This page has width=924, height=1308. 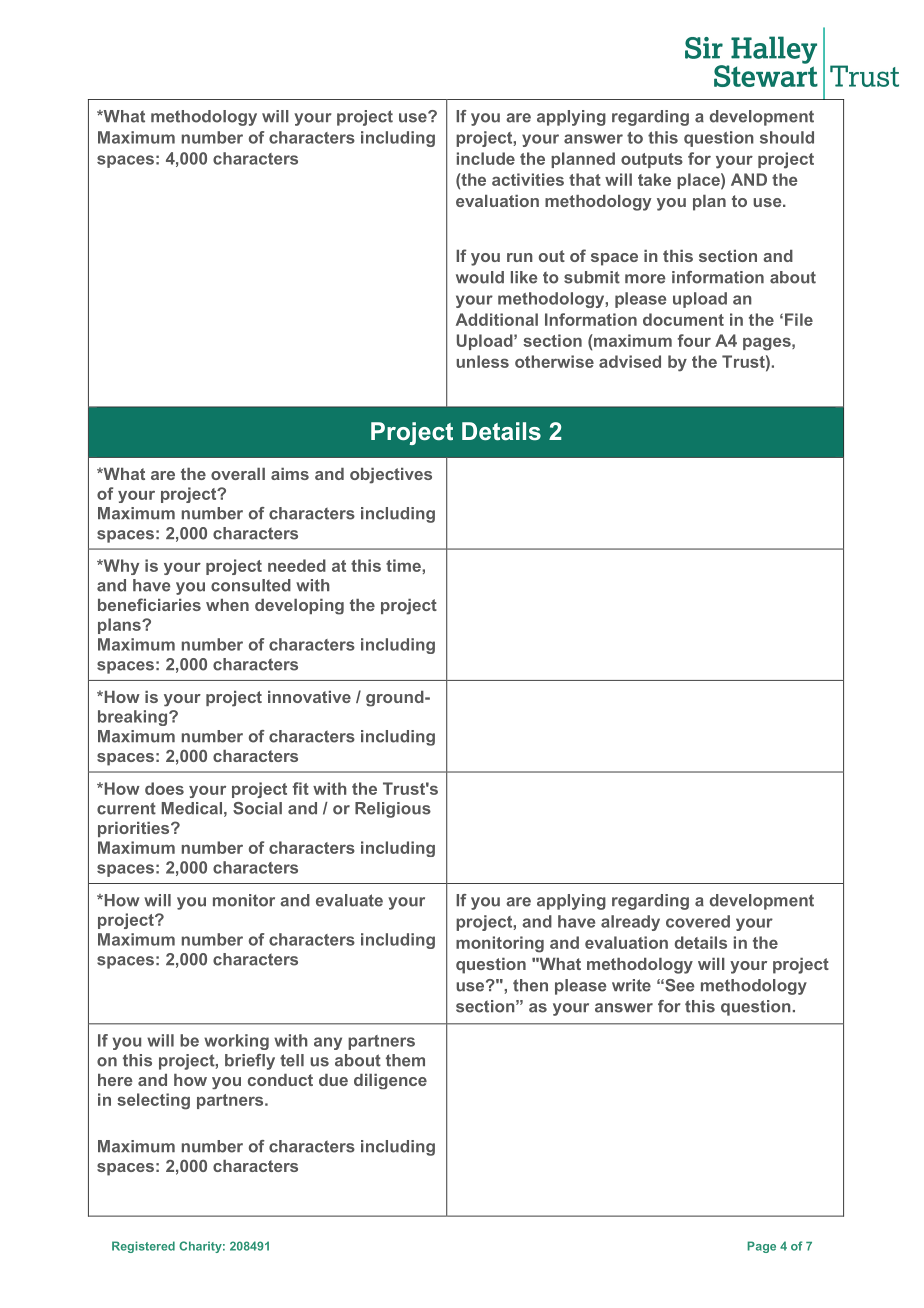 What do you see at coordinates (528, 179) in the page?
I see `activities` at bounding box center [528, 179].
